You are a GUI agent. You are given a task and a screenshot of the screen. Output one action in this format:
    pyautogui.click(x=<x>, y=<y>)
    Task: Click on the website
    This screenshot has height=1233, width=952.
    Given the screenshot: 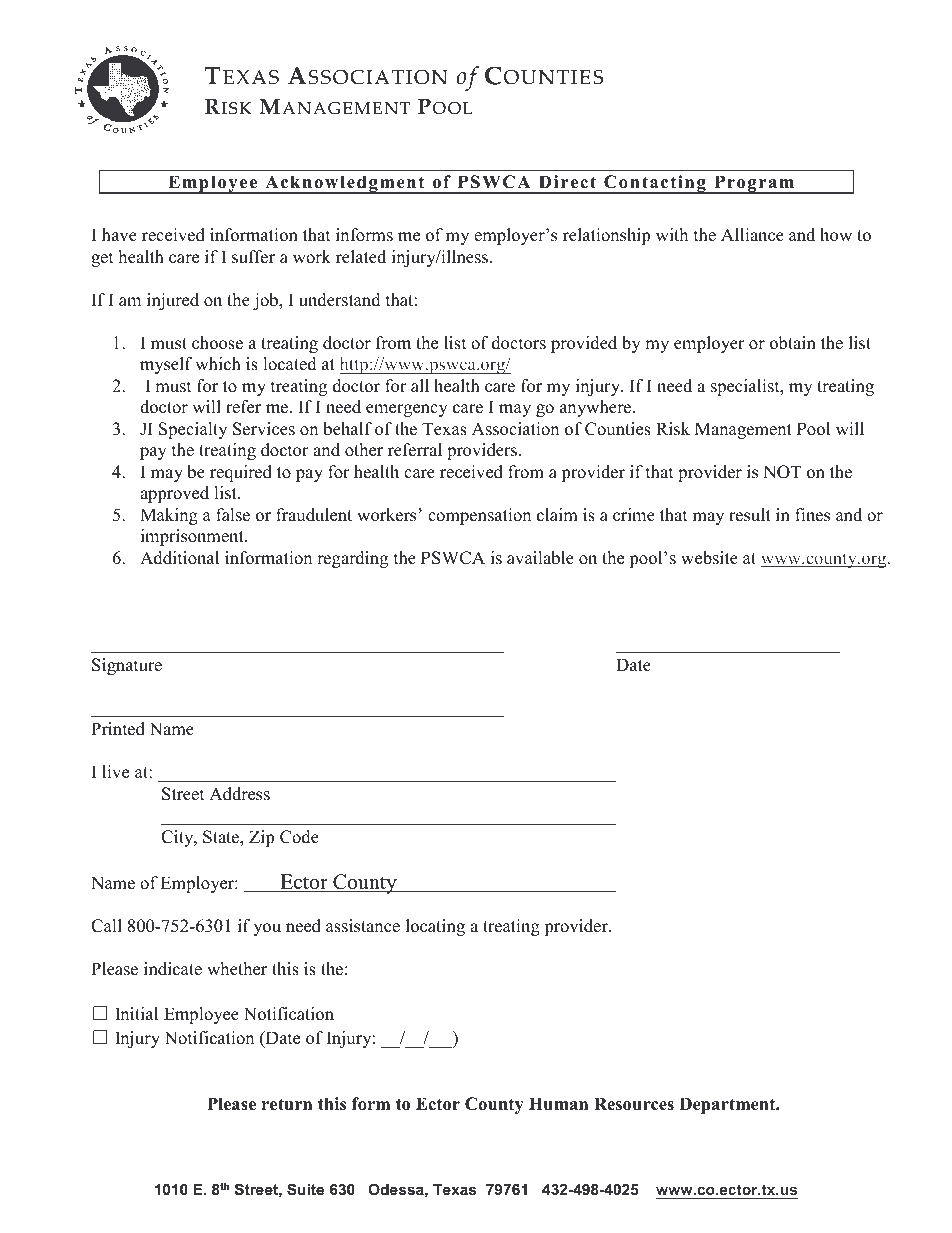 What is the action you would take?
    pyautogui.click(x=709, y=558)
